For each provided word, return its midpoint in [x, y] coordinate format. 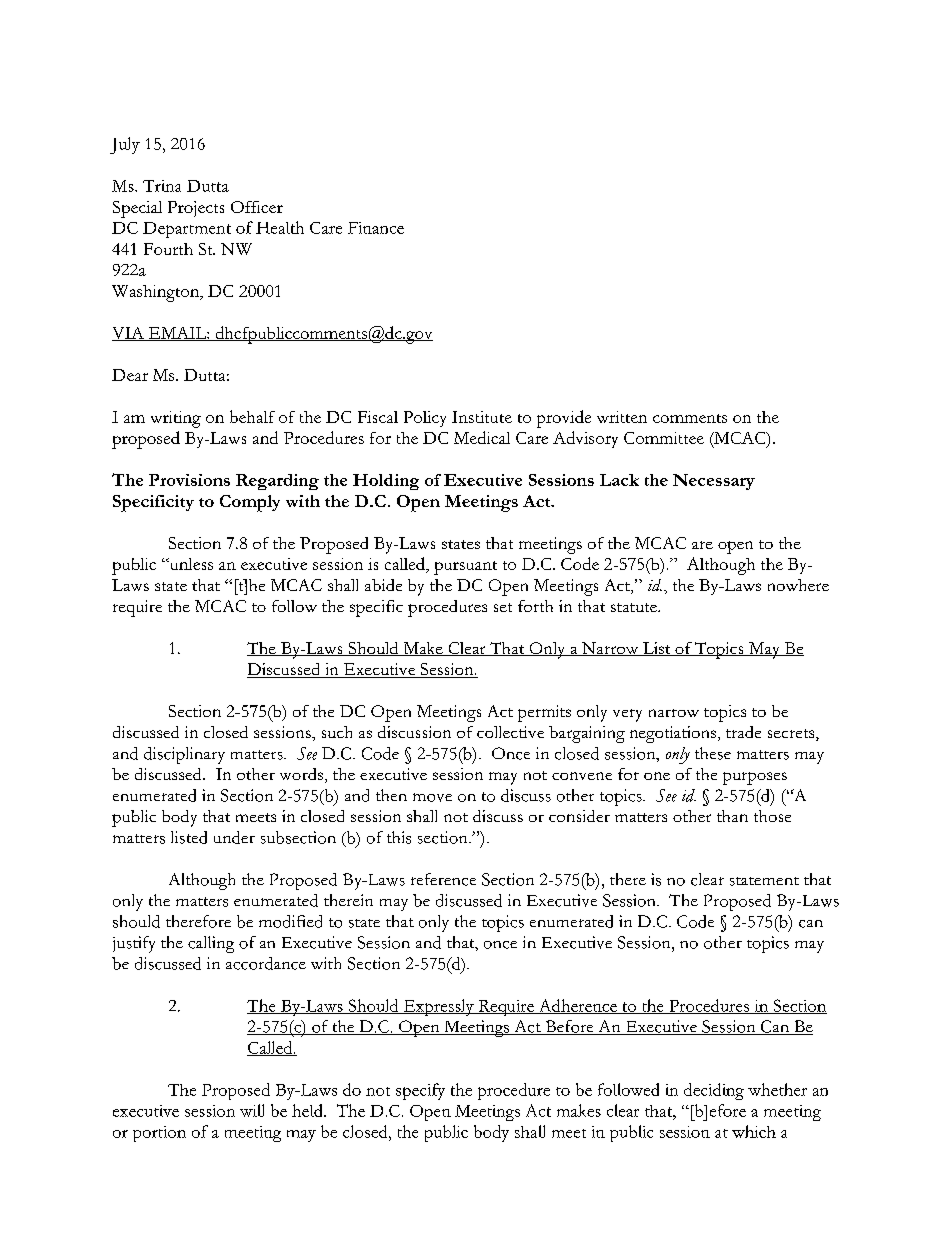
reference [443, 879]
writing [176, 419]
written [622, 417]
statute [635, 607]
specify [420, 1091]
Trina [162, 186]
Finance [376, 228]
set [503, 607]
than [732, 816]
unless [190, 564]
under [234, 837]
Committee [664, 438]
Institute [482, 417]
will [252, 1110]
